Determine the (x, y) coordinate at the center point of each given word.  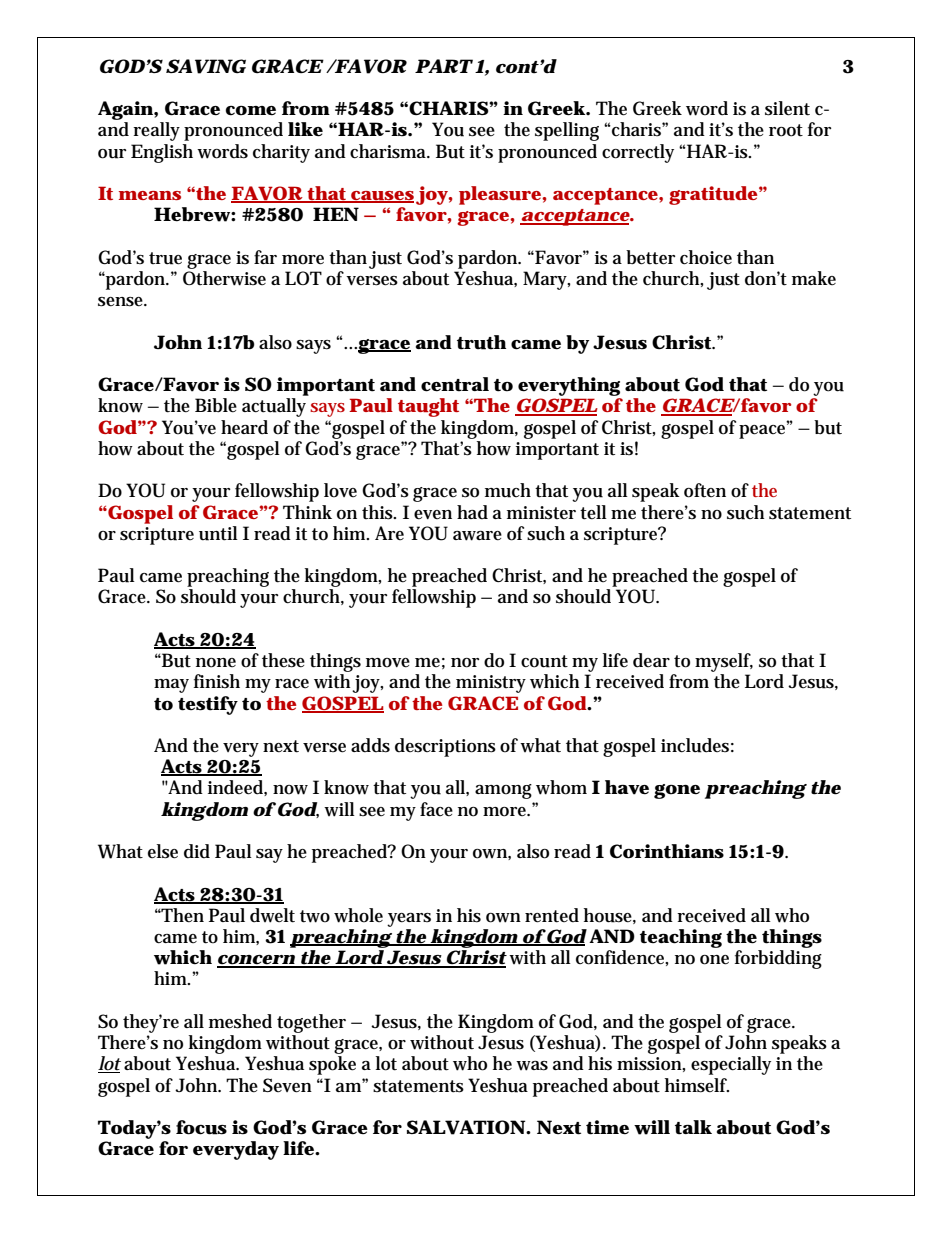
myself (724, 662)
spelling (567, 131)
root (786, 130)
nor (465, 663)
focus (201, 1127)
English (162, 153)
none (216, 663)
